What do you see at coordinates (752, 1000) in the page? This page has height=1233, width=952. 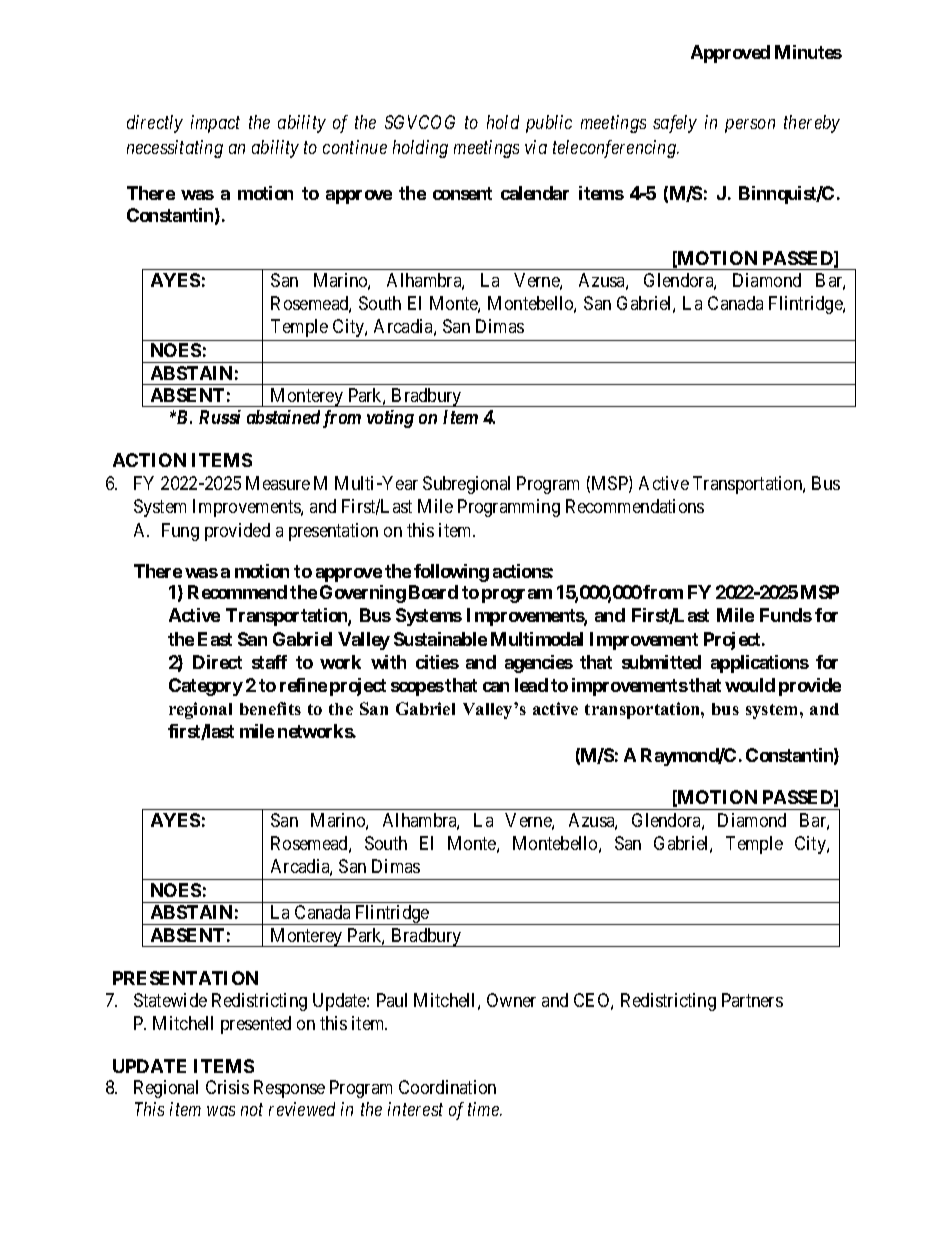 I see `Partners` at bounding box center [752, 1000].
